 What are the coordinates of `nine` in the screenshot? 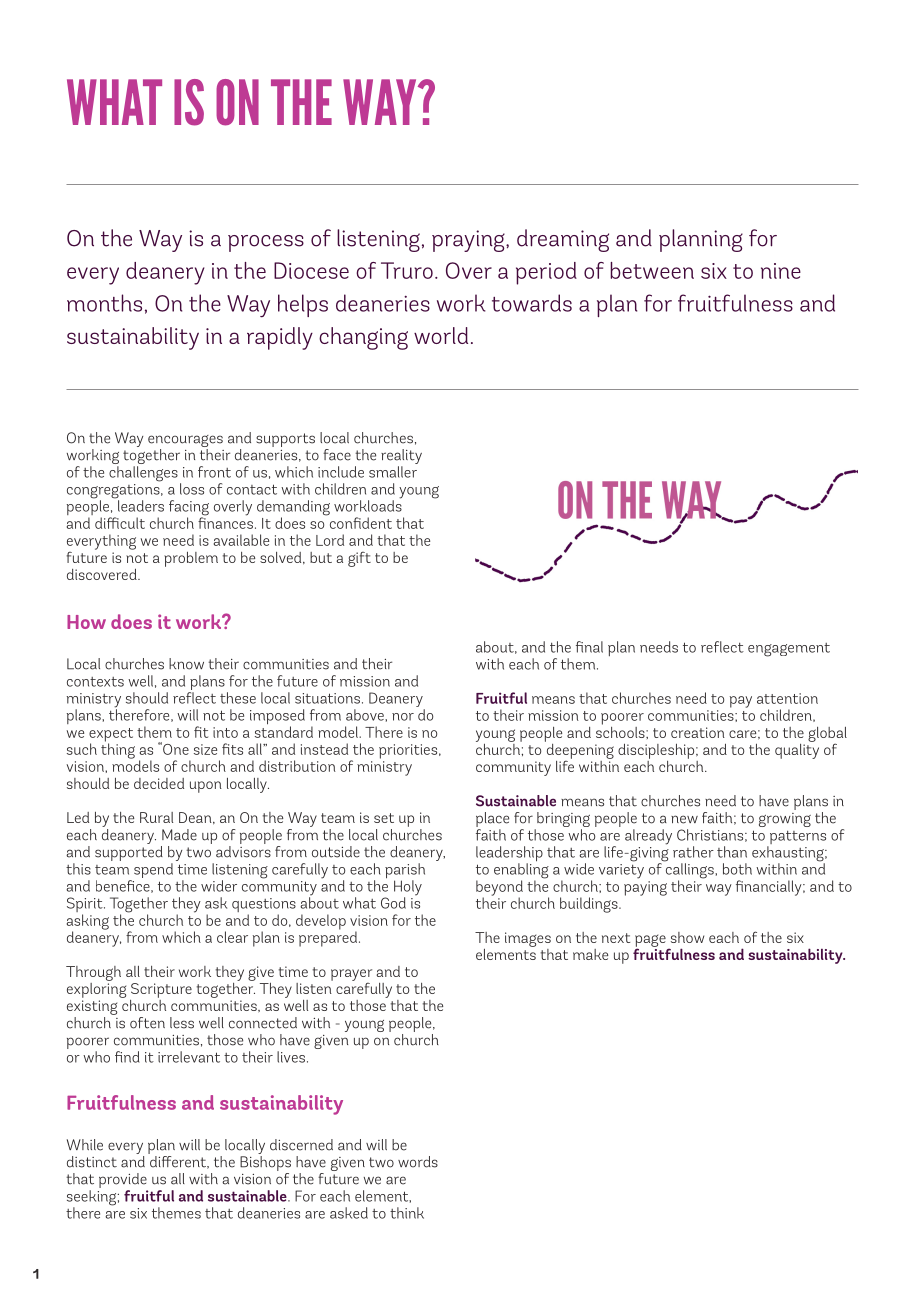 It's located at (781, 271).
